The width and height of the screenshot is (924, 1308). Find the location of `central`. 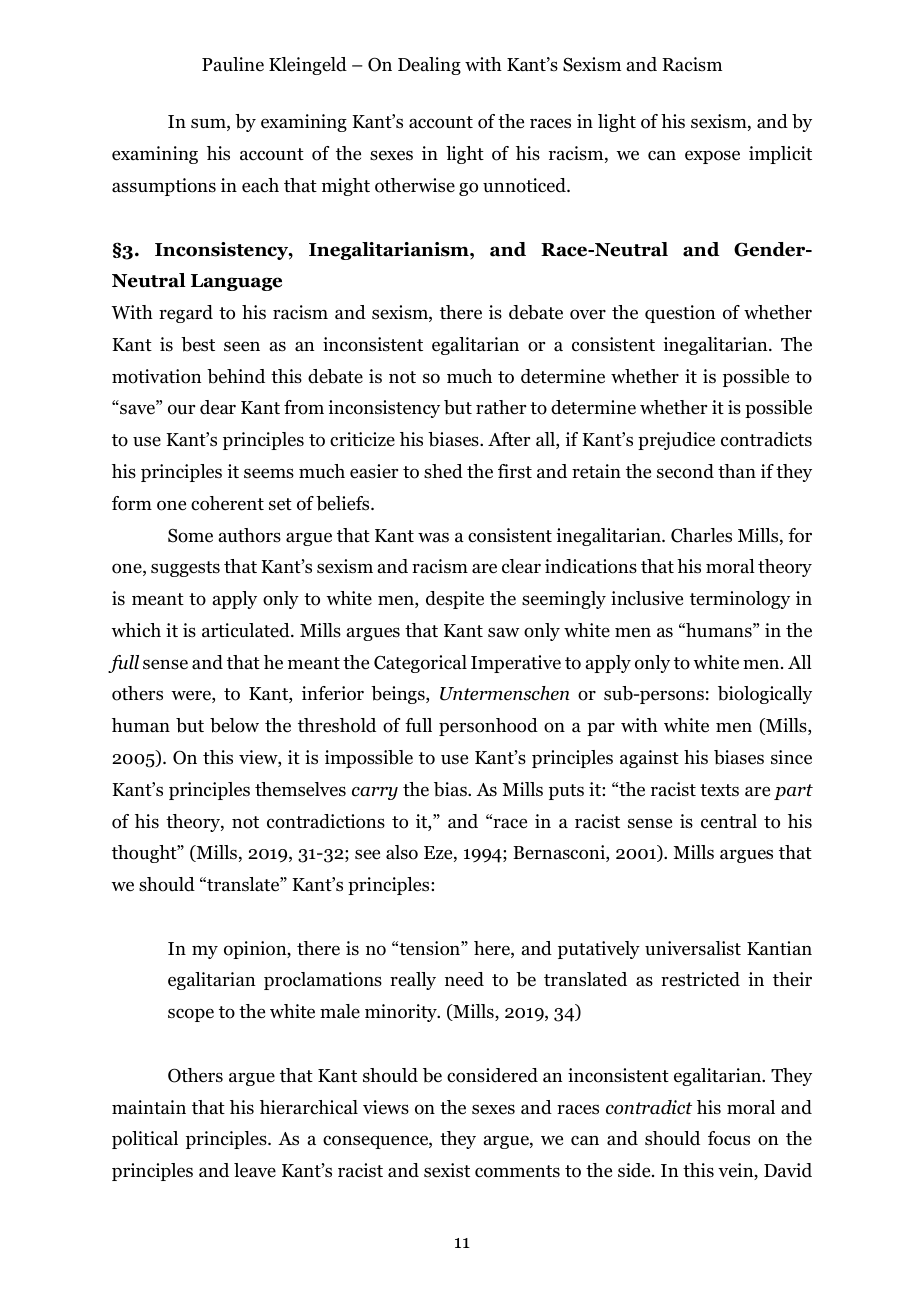

central is located at coordinates (729, 821).
